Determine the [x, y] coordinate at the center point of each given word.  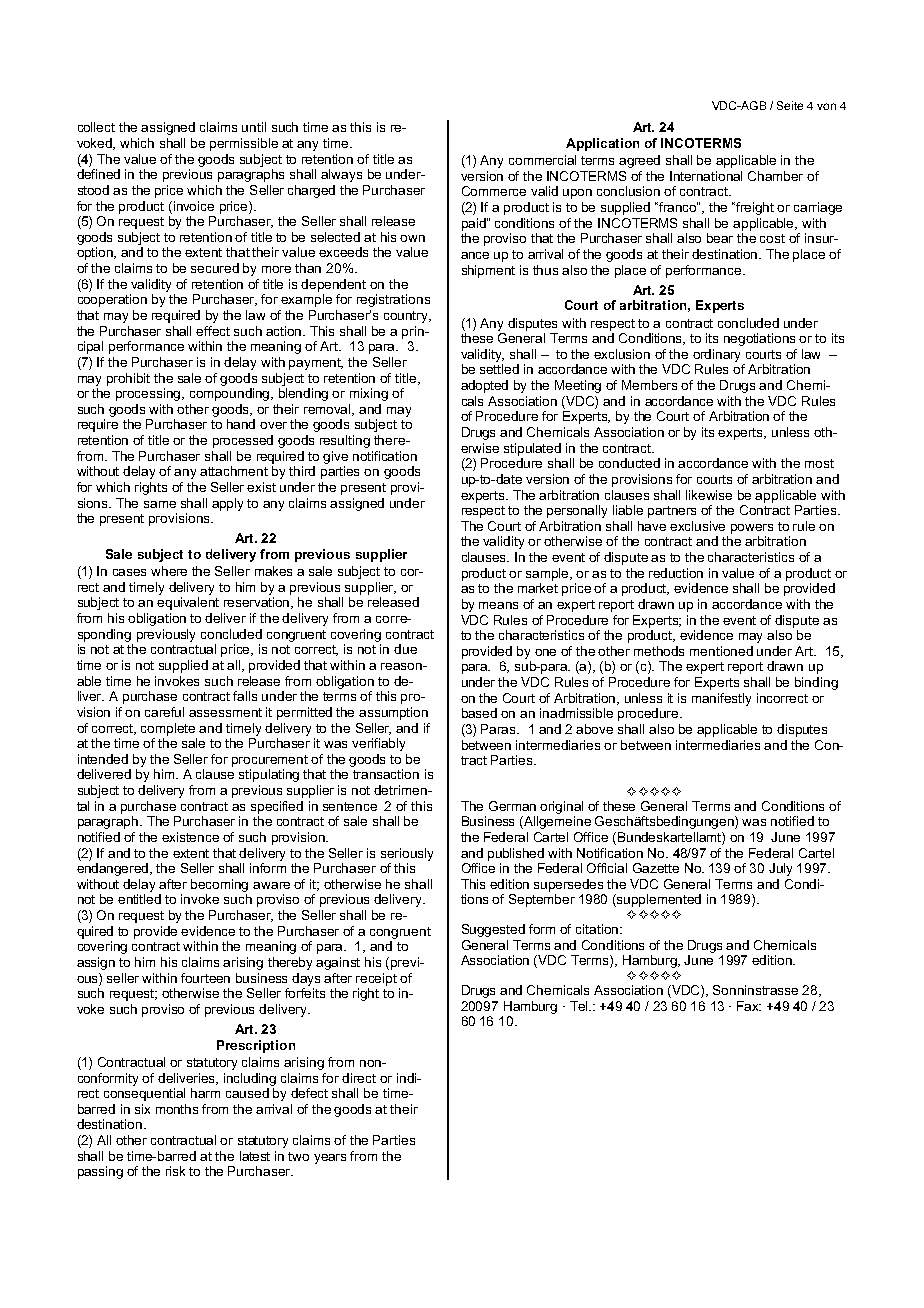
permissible [244, 144]
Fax [749, 1006]
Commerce [494, 191]
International [706, 176]
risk [175, 1171]
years [330, 1159]
